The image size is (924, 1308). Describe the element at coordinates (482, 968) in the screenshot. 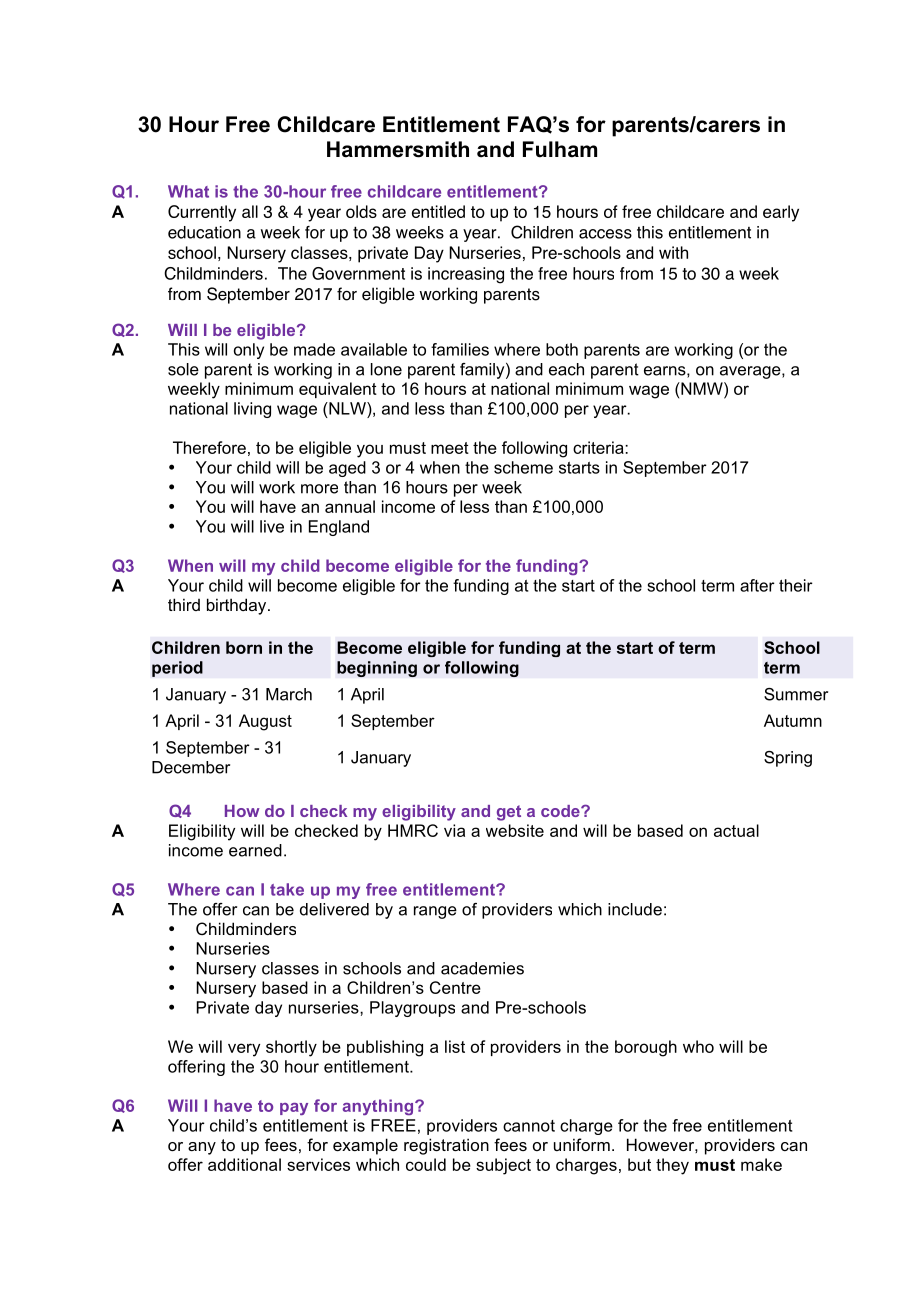

I see `academies` at that location.
